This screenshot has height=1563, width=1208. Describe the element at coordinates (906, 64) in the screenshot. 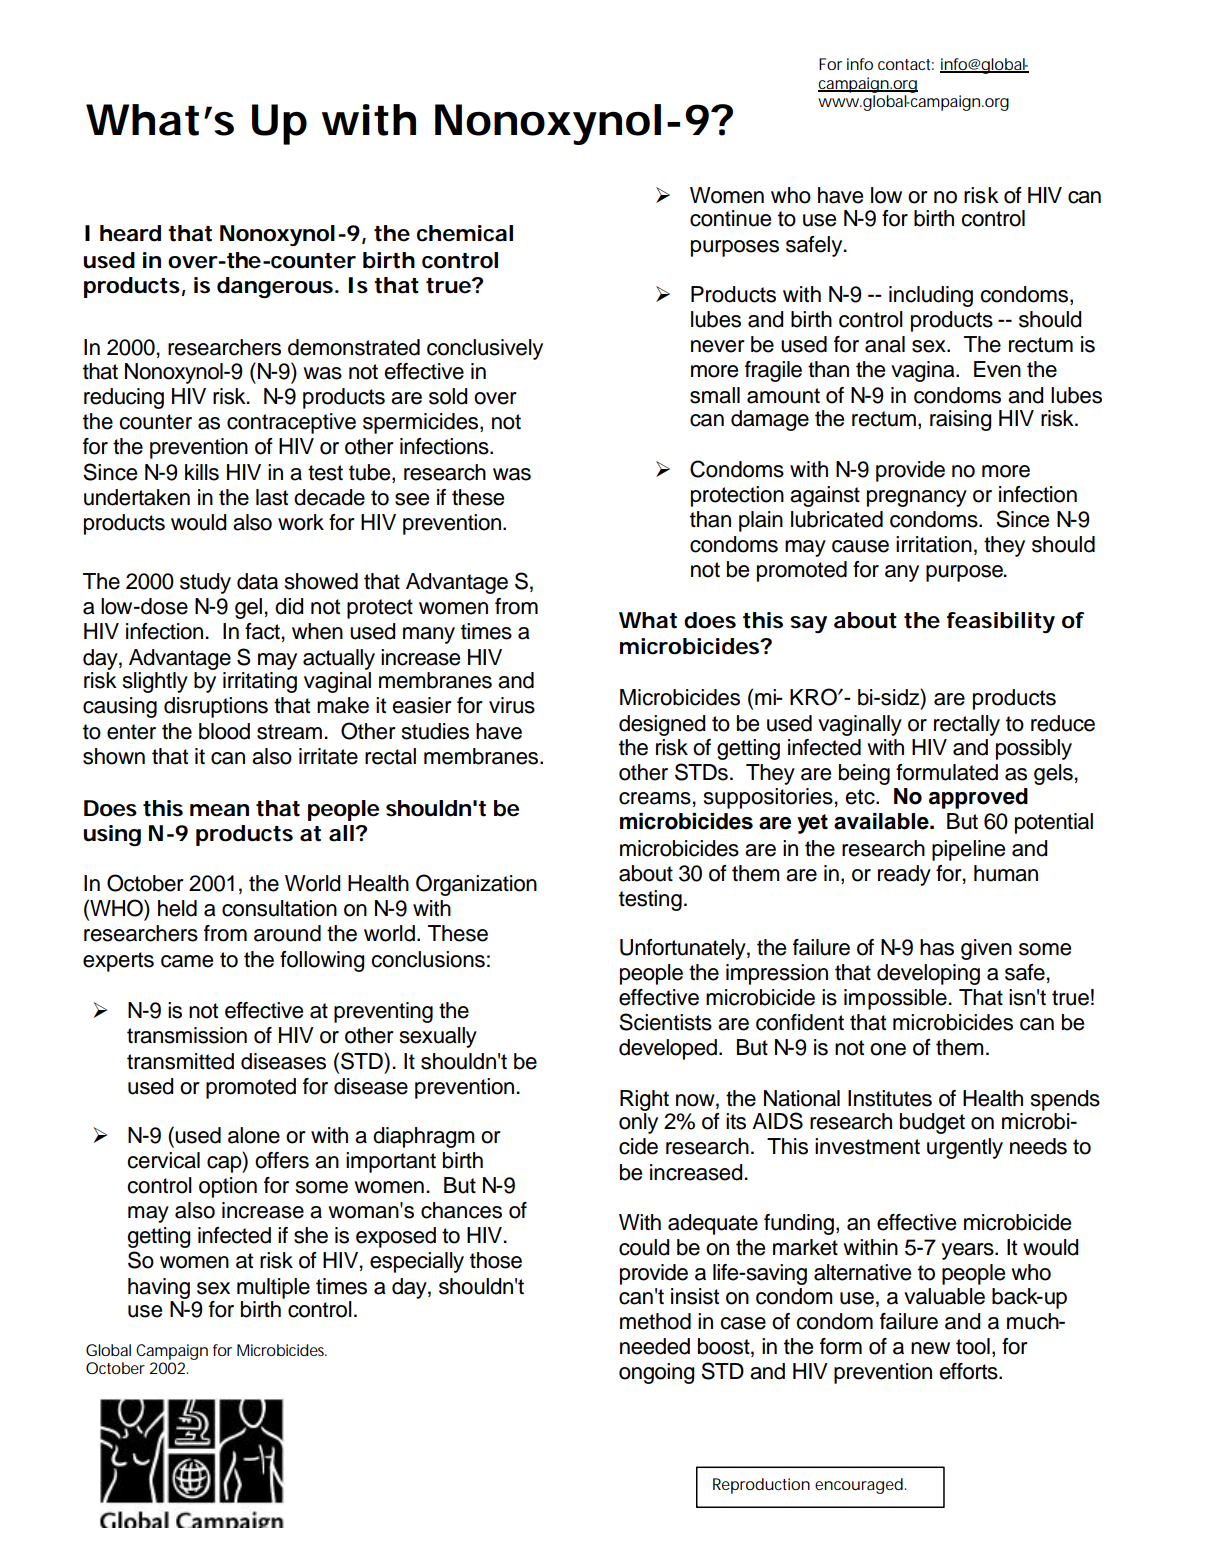

I see `contact` at that location.
